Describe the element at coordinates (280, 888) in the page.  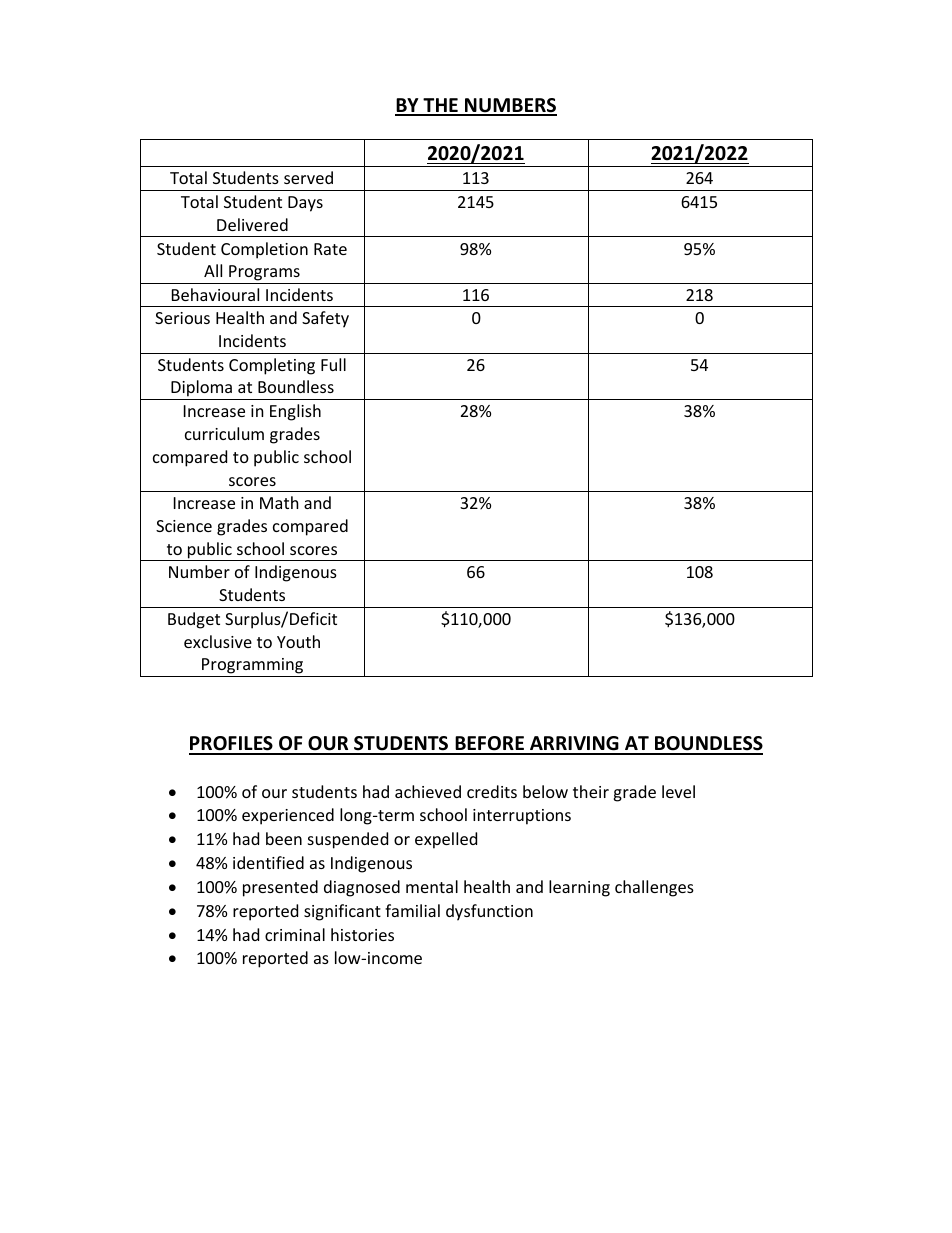
I see `presented` at that location.
